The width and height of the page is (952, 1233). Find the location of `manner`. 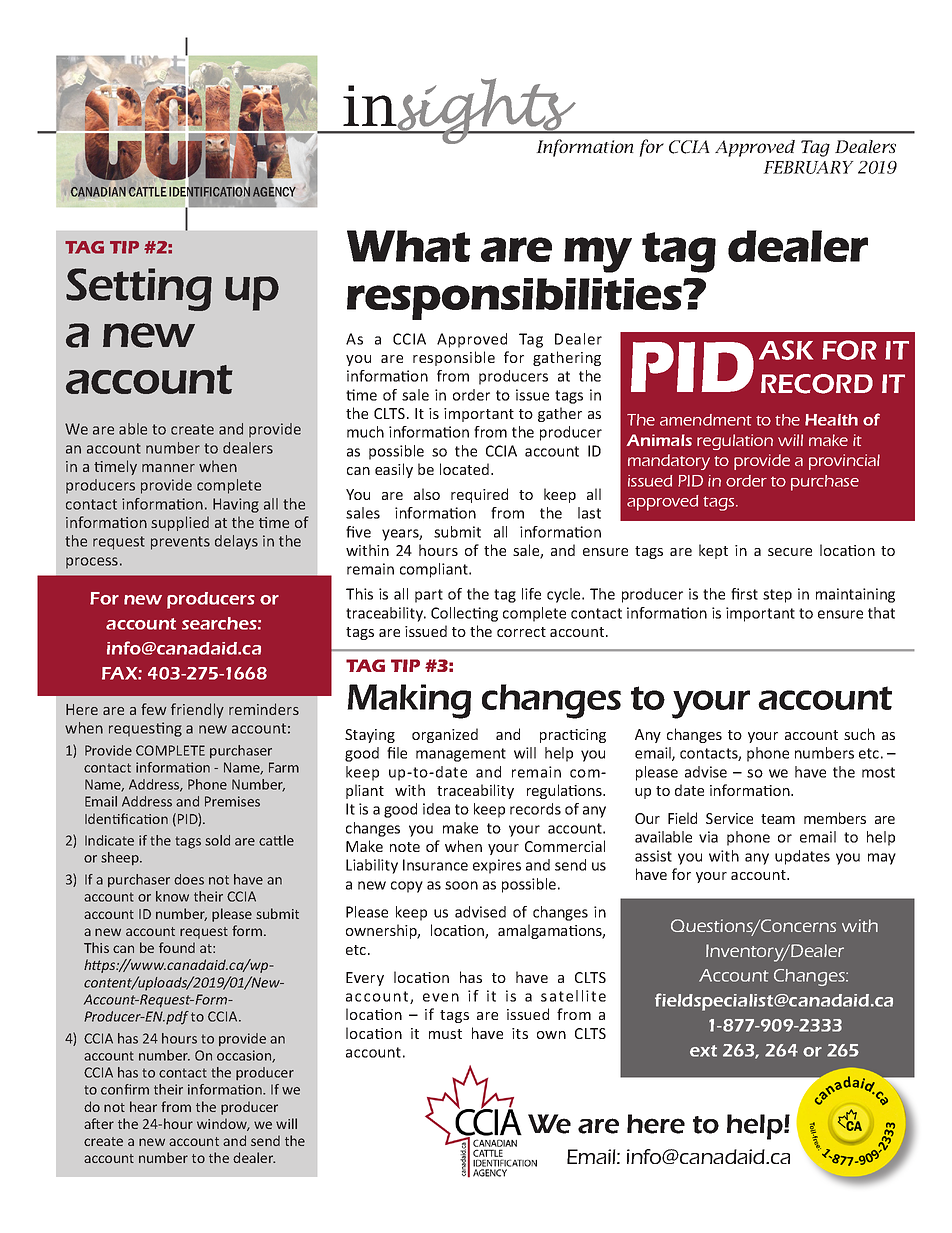

manner is located at coordinates (168, 468).
